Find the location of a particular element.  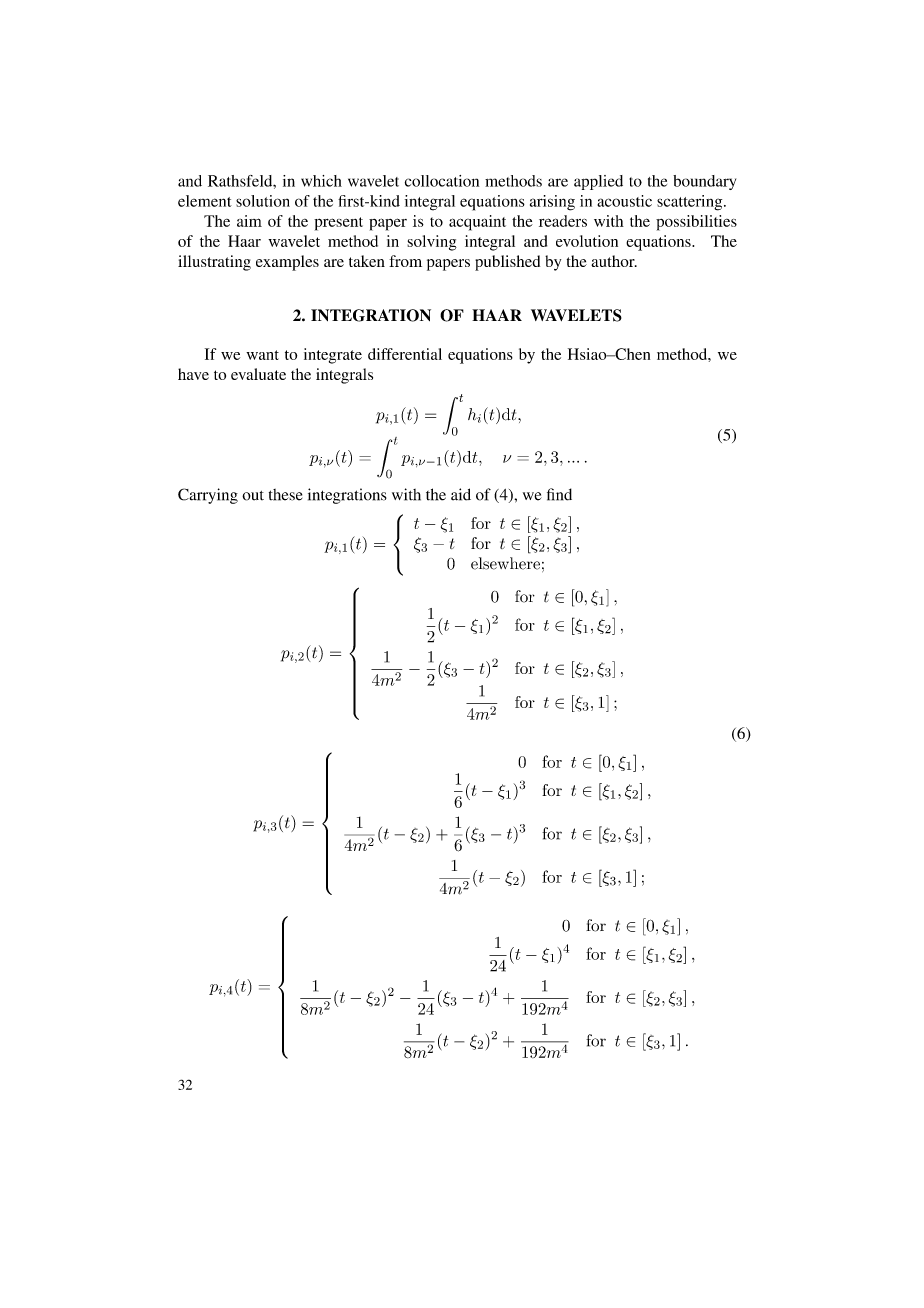

evaluate is located at coordinates (258, 374).
